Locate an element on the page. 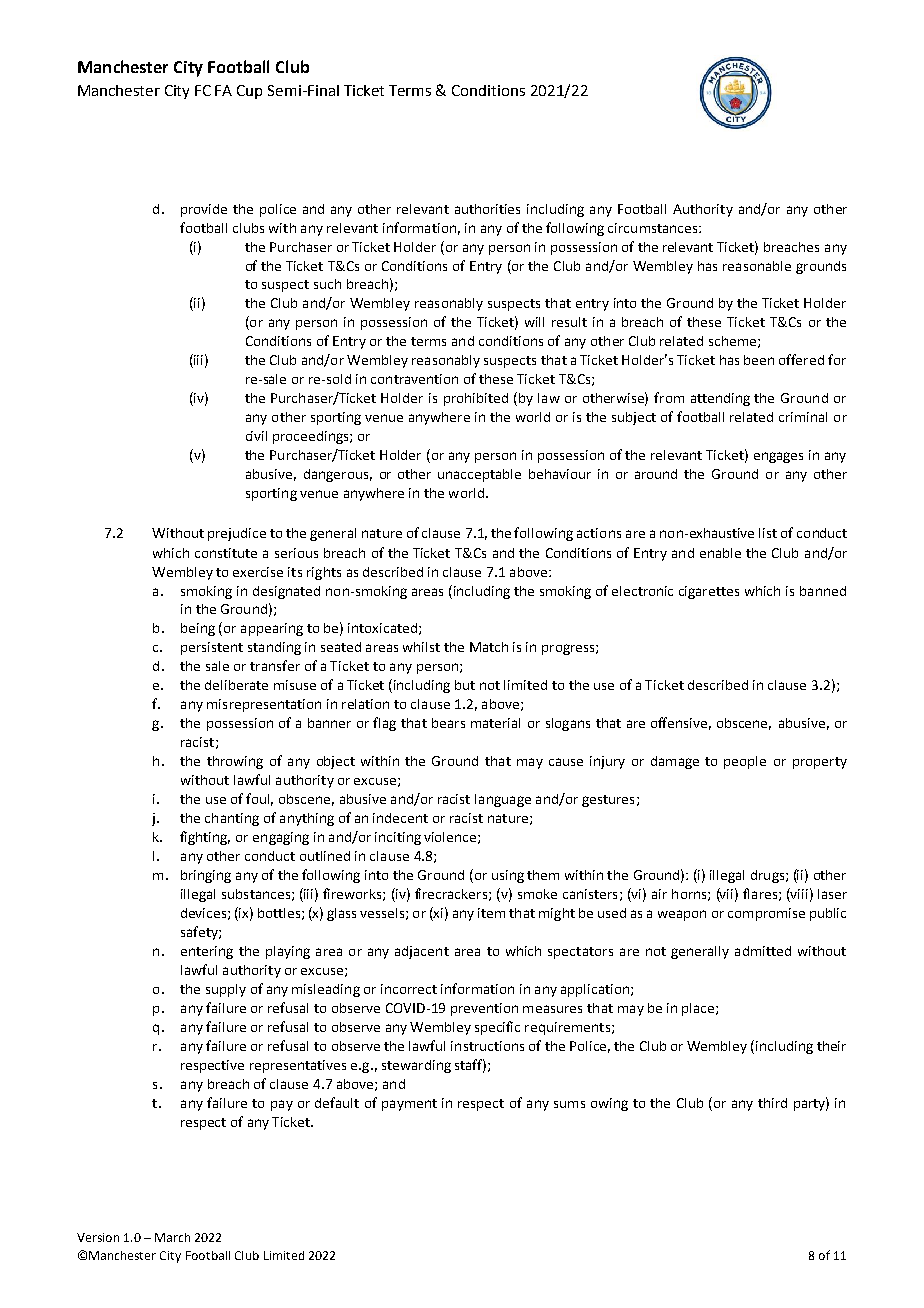 Image resolution: width=924 pixels, height=1308 pixels. March is located at coordinates (172, 1237).
